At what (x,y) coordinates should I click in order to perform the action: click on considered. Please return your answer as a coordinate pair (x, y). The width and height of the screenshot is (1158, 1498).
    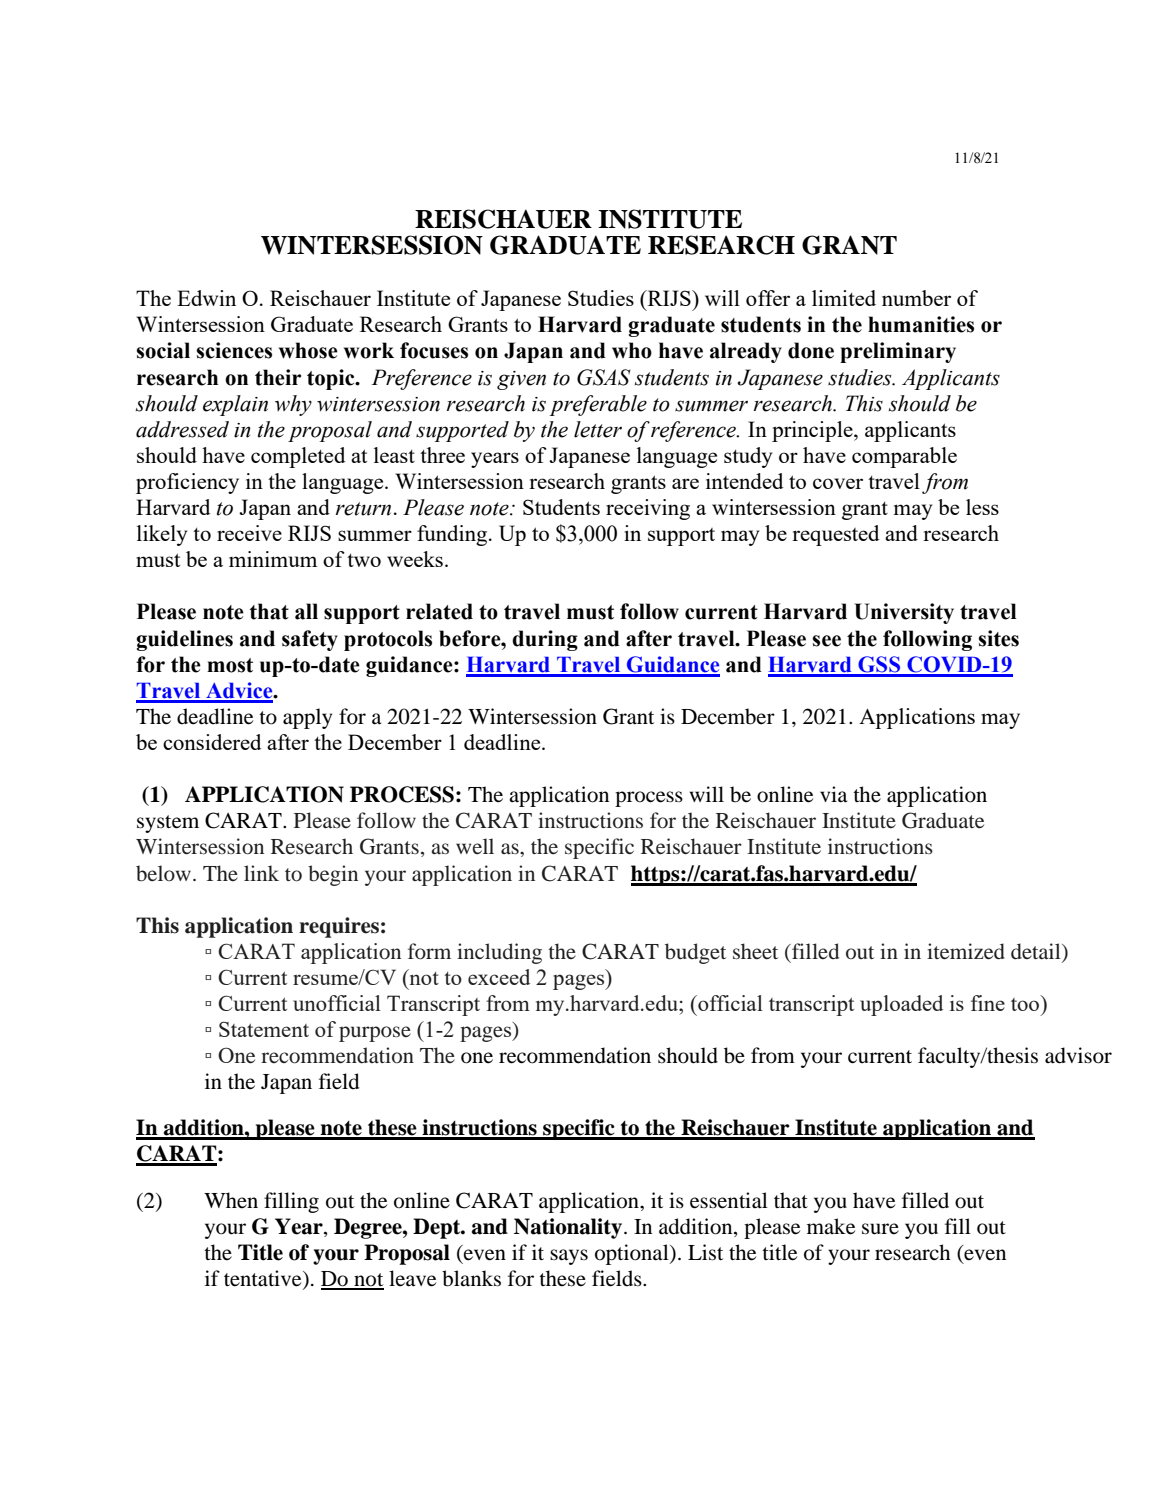
    Looking at the image, I should click on (212, 742).
